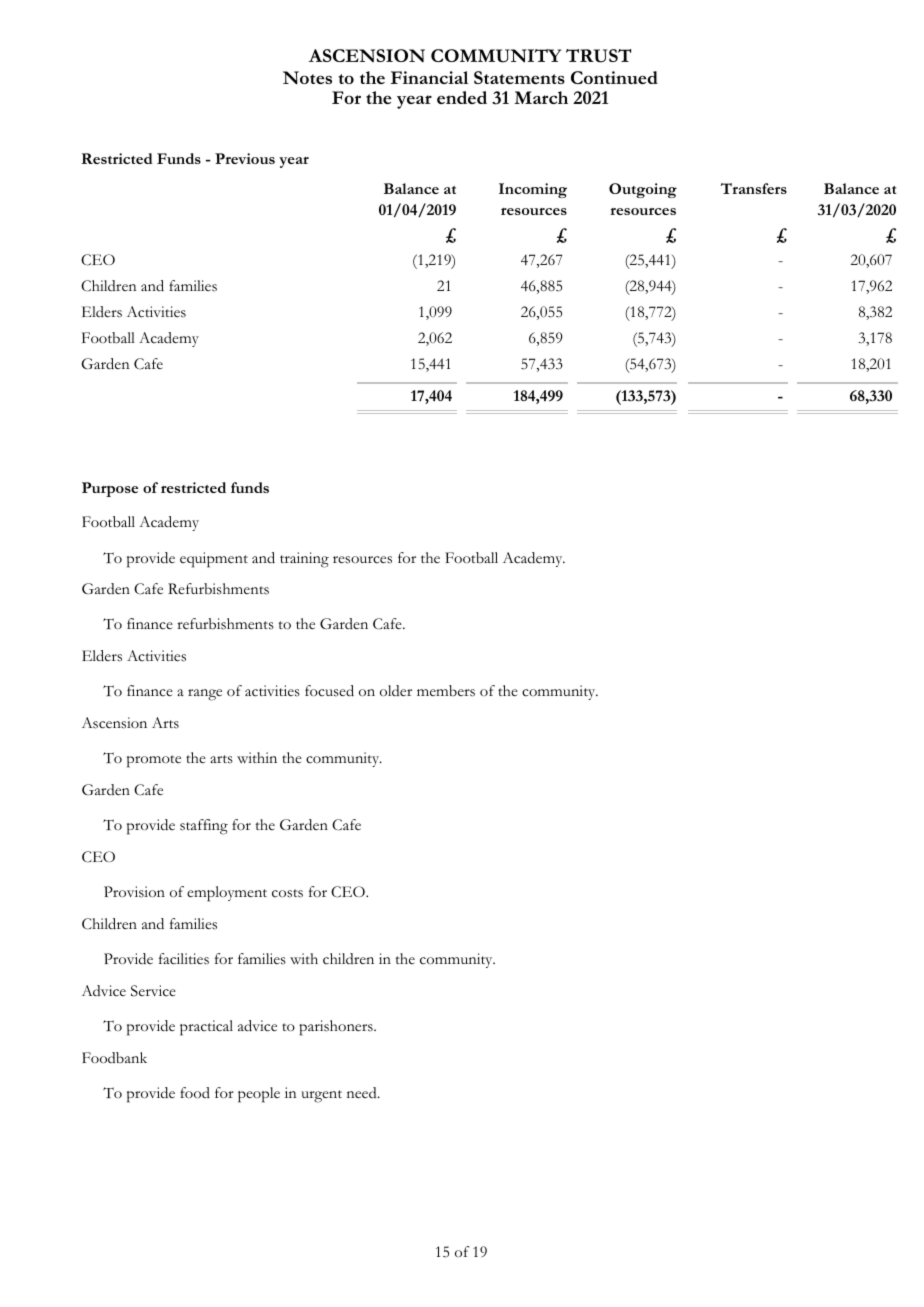  Describe the element at coordinates (321, 1096) in the document. I see `urgent` at that location.
